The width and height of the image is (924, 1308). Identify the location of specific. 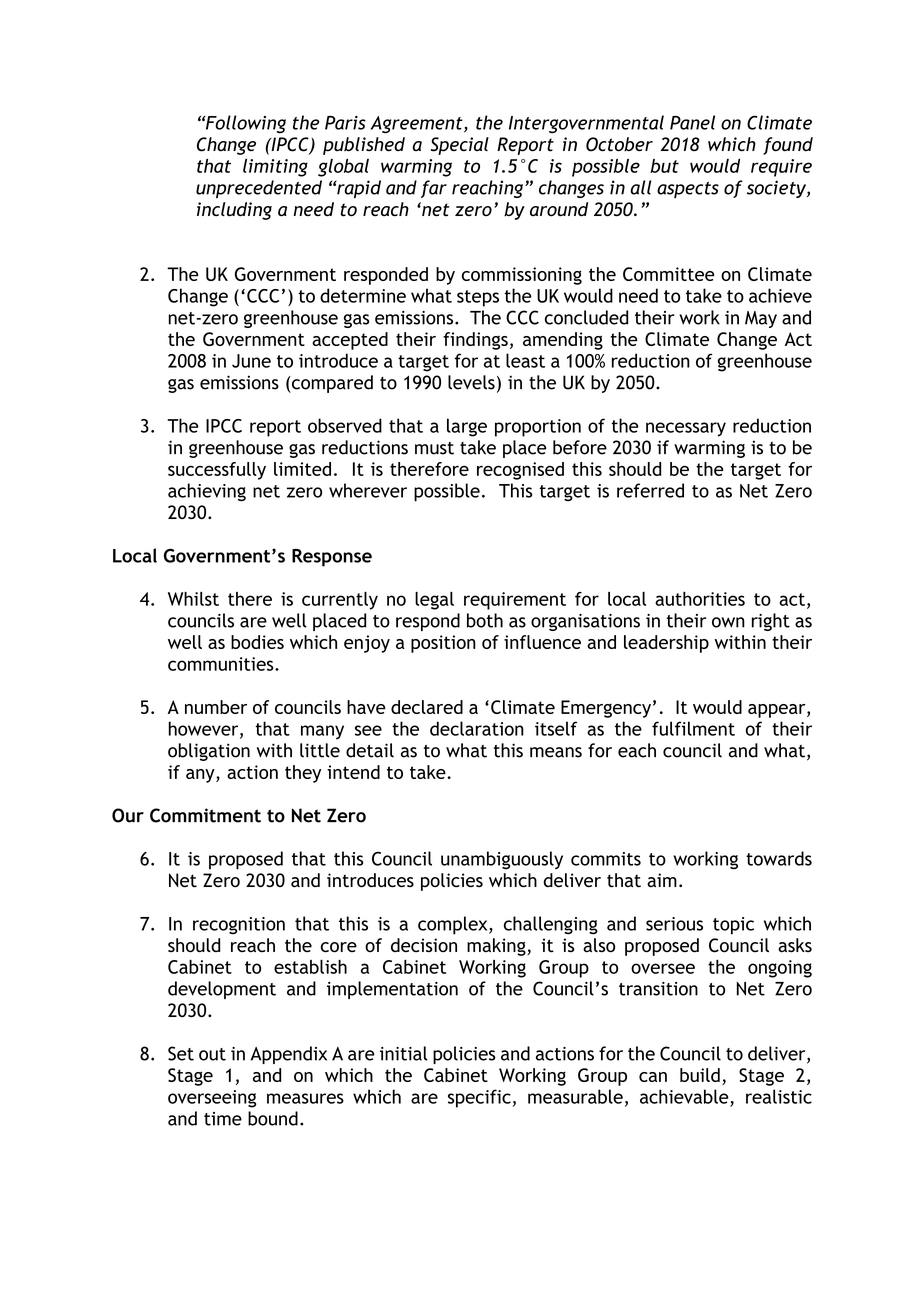
(479, 1098).
